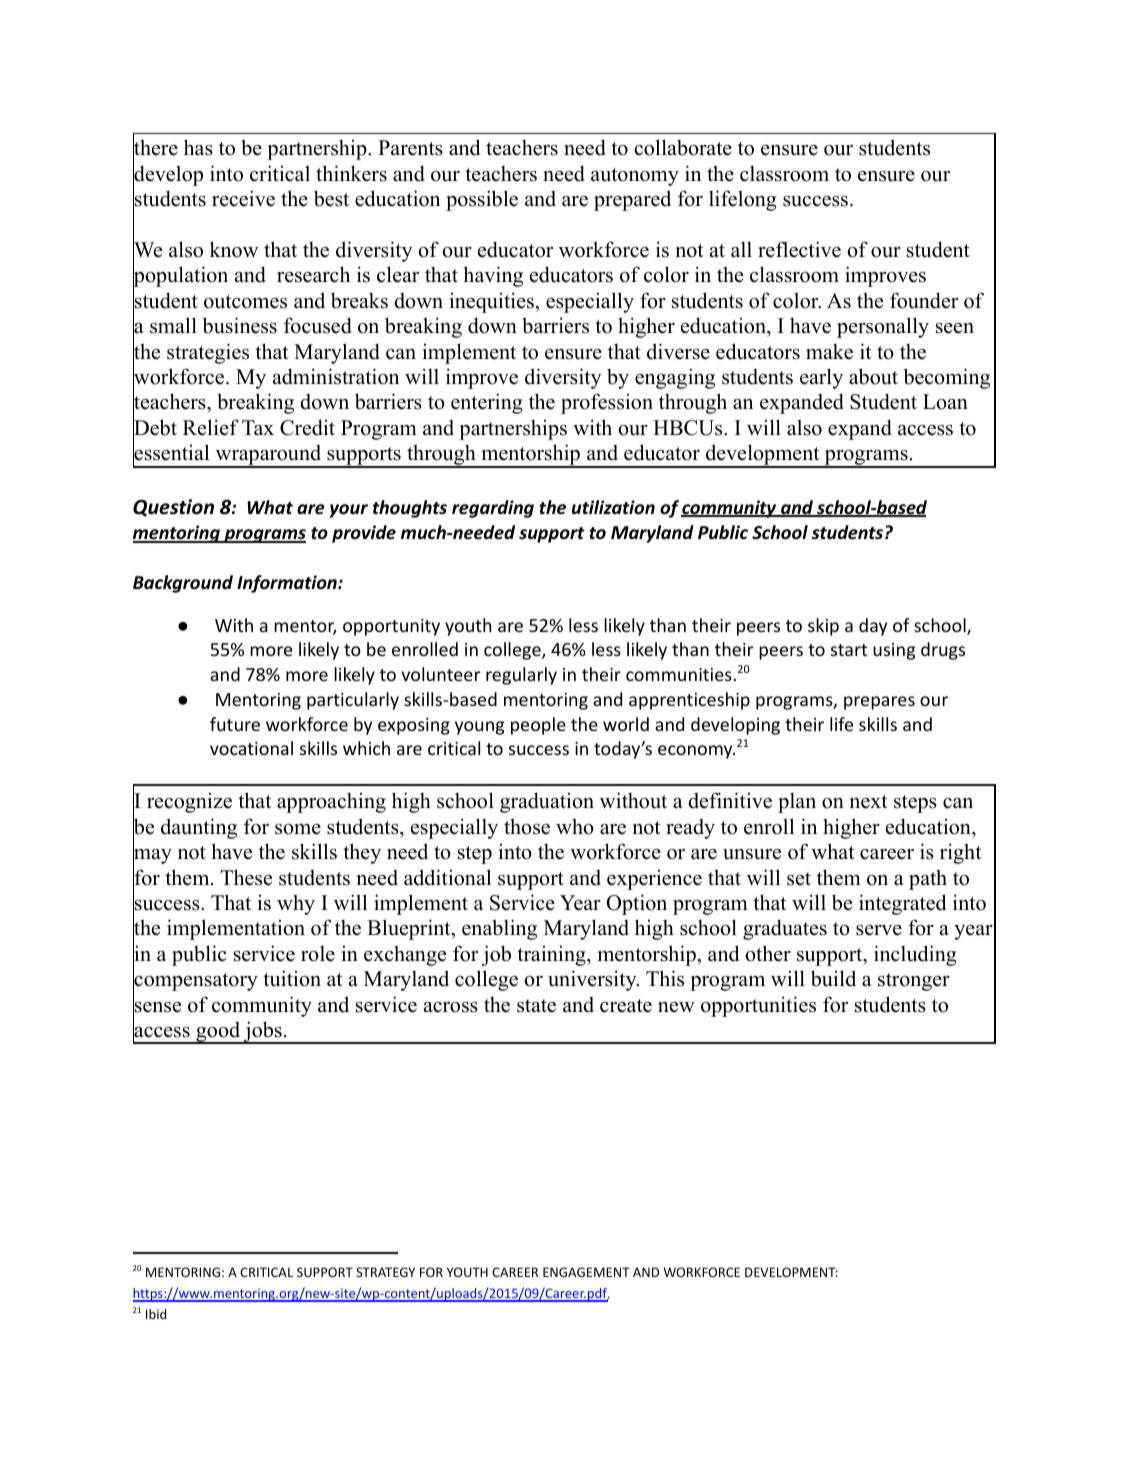 Image resolution: width=1127 pixels, height=1458 pixels. I want to click on opportunities, so click(758, 1006).
